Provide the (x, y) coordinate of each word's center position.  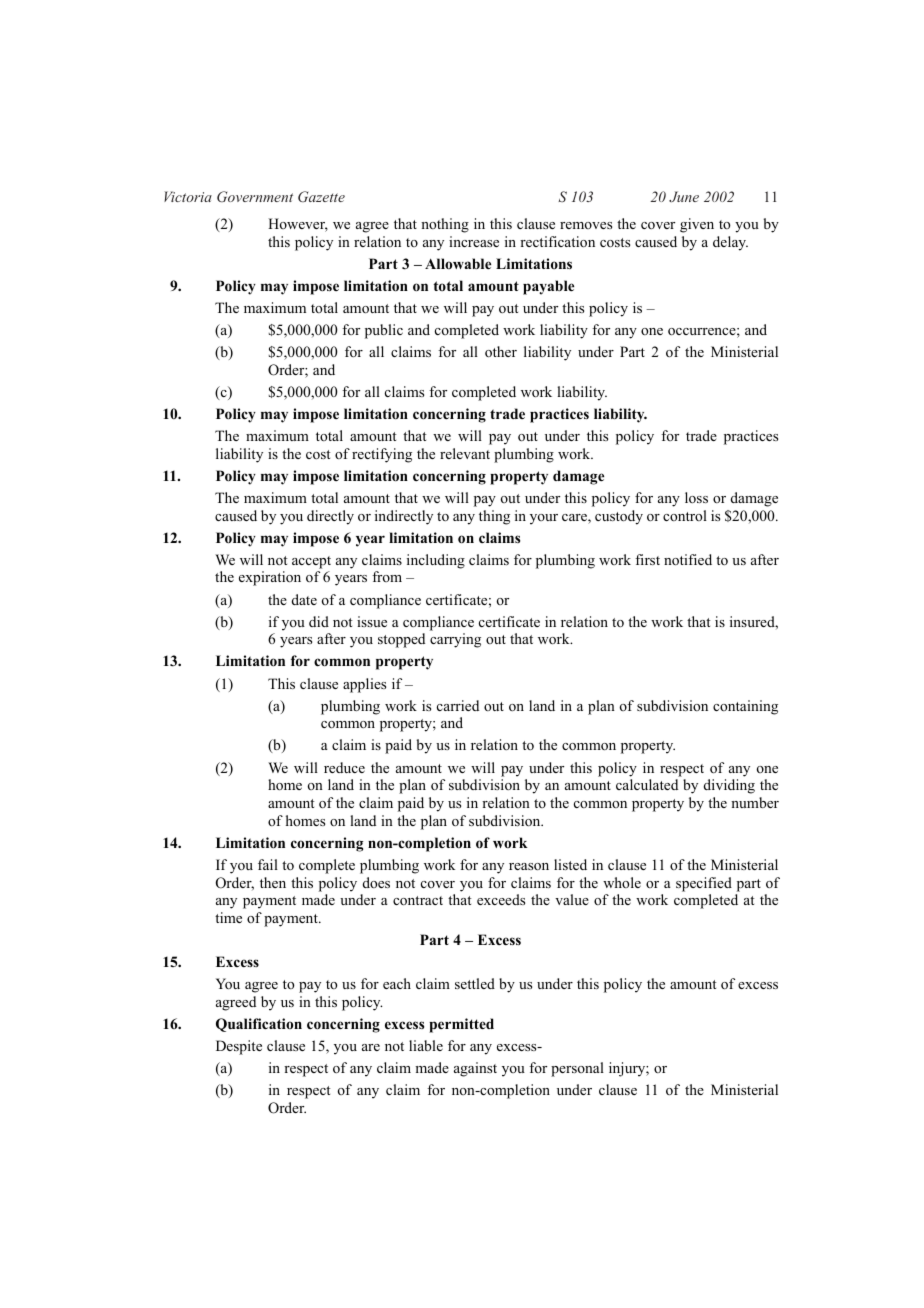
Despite (239, 1047)
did (319, 621)
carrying (455, 640)
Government (255, 196)
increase (474, 241)
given (697, 225)
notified (688, 560)
